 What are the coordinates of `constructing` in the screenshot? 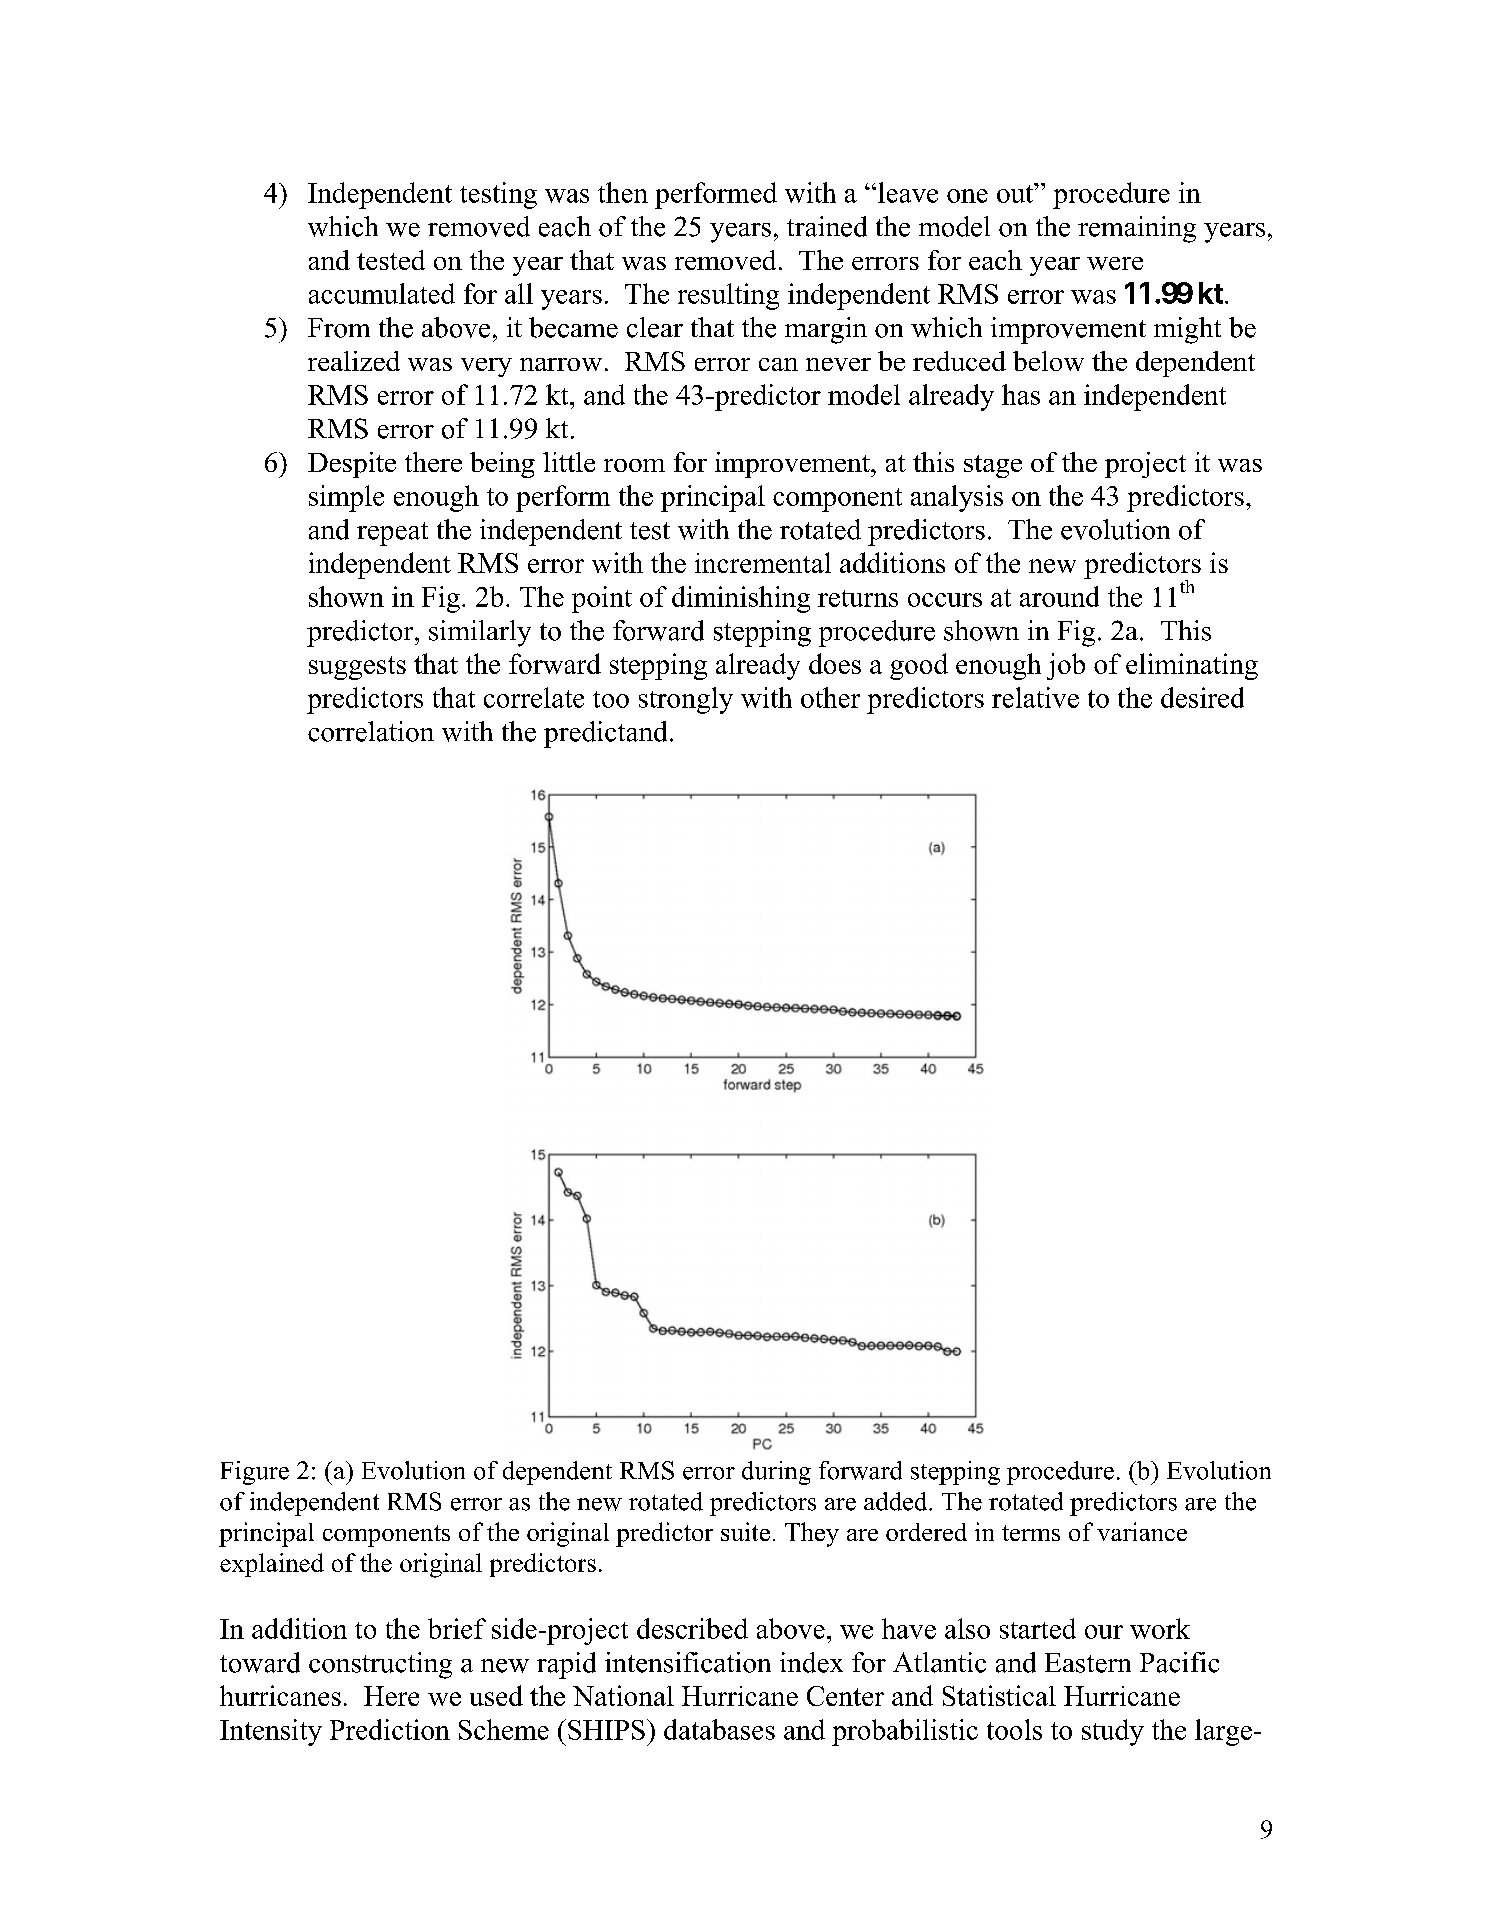 It's located at (380, 1665).
